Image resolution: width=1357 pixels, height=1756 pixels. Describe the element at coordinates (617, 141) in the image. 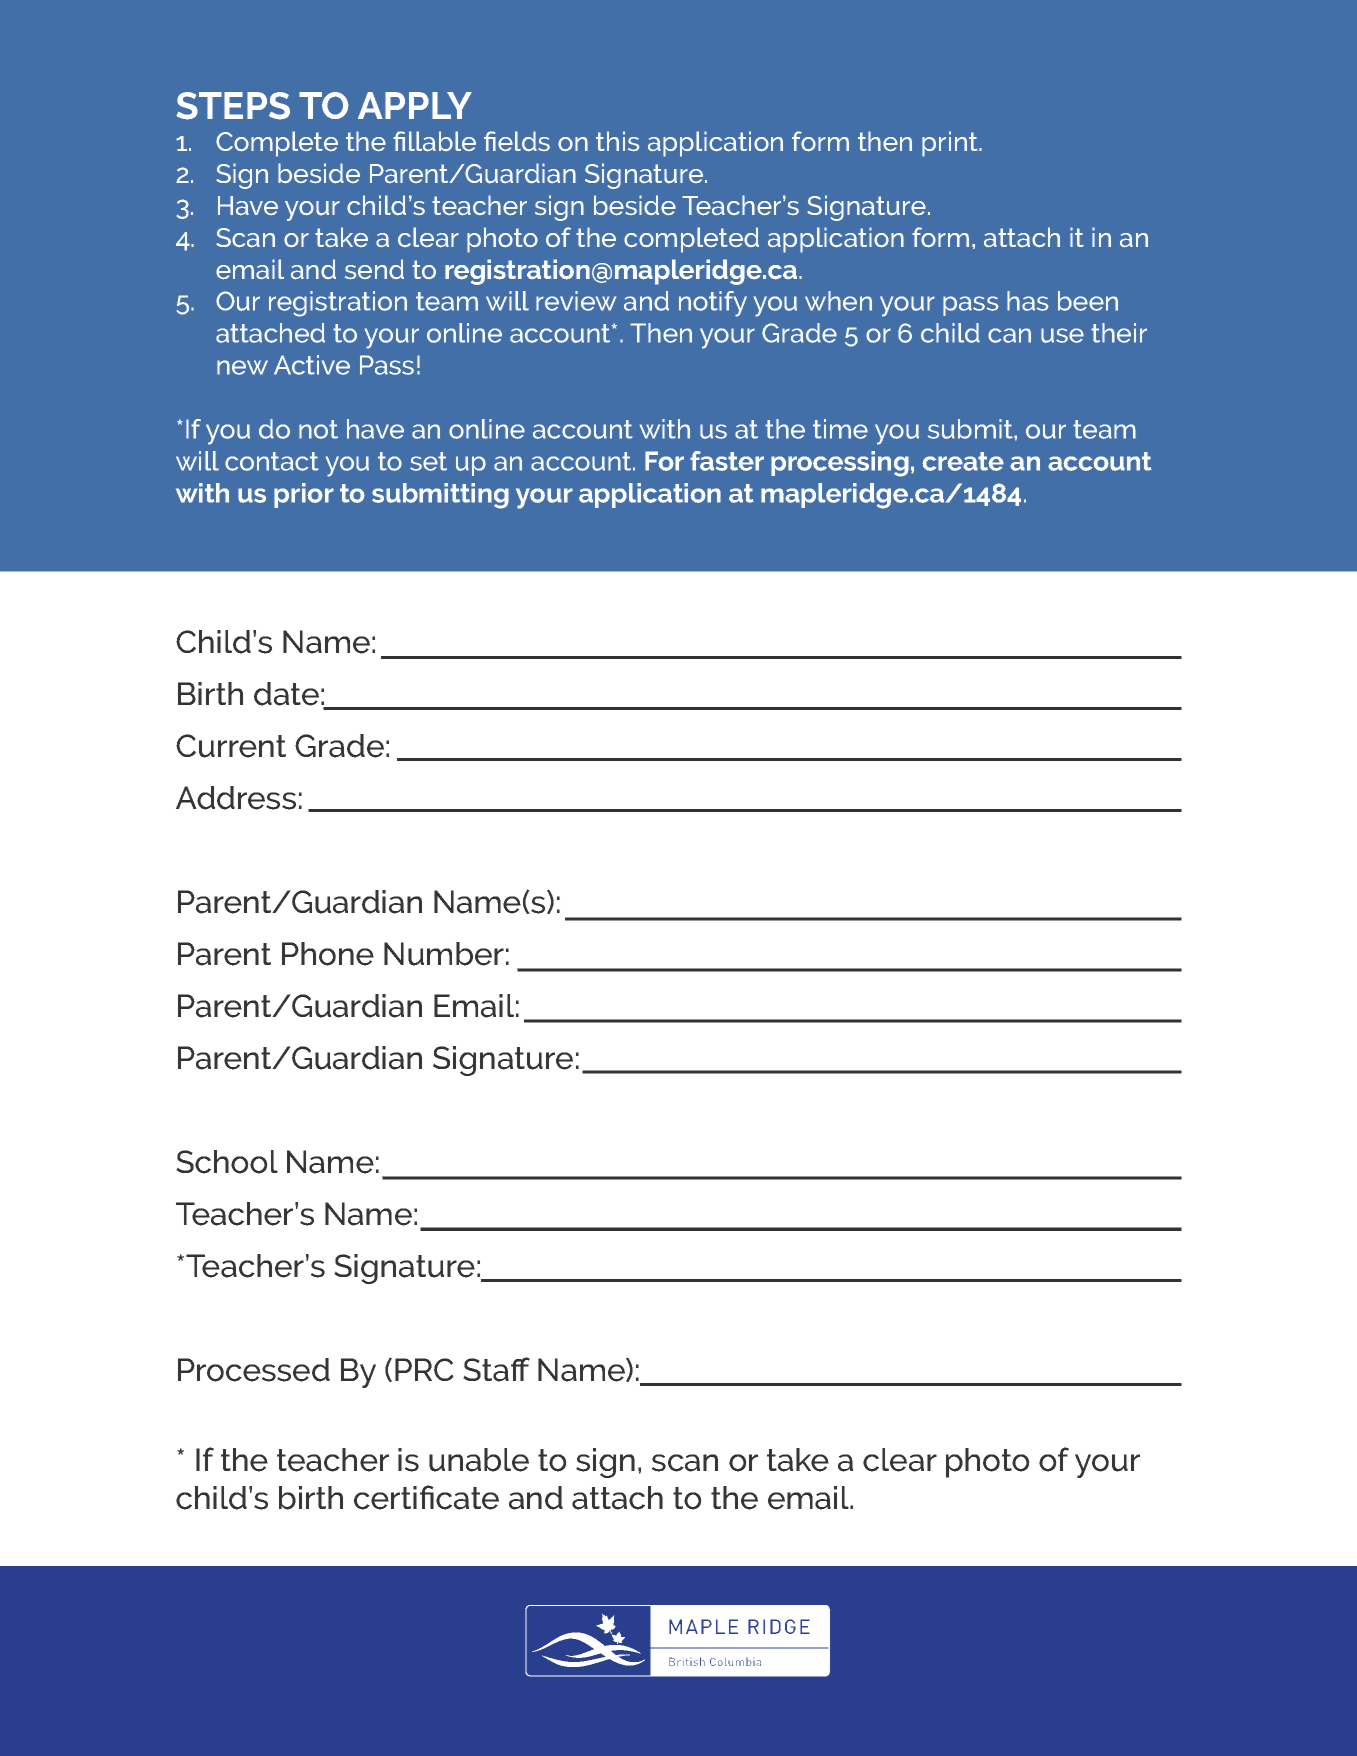

I see `this` at that location.
